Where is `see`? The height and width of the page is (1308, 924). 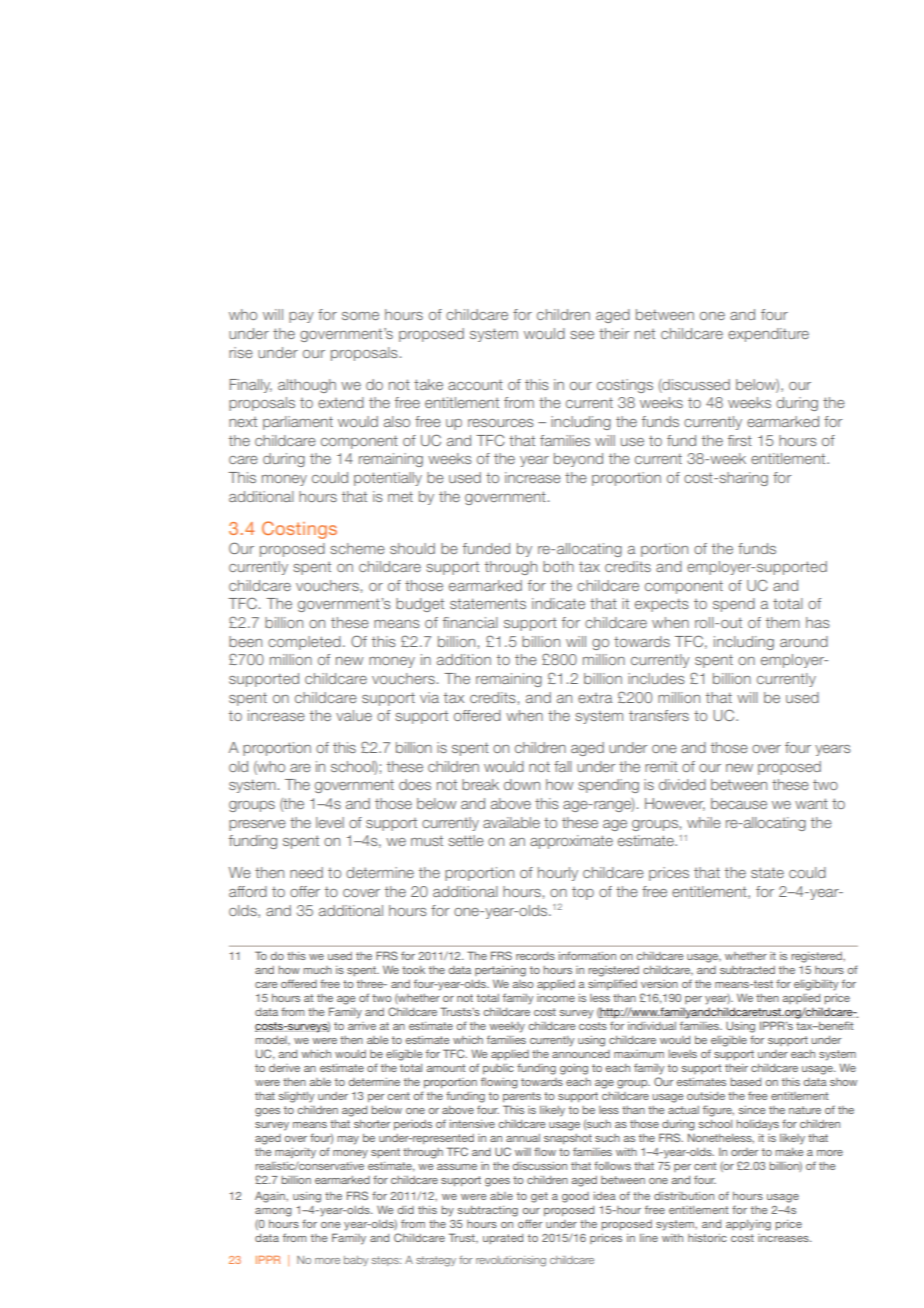
see is located at coordinates (582, 335).
